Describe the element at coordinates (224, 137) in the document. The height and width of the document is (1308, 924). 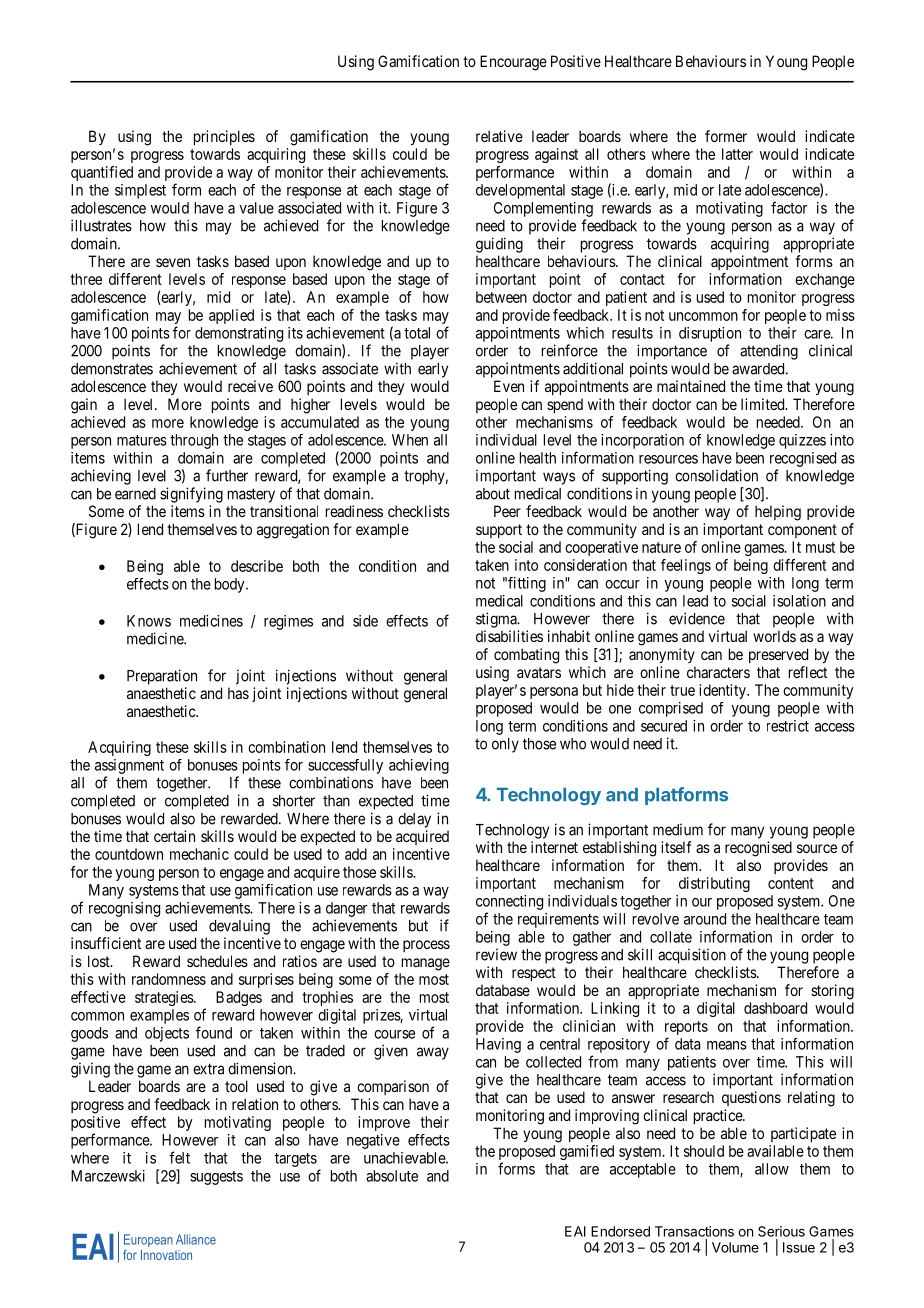
I see `principles` at that location.
